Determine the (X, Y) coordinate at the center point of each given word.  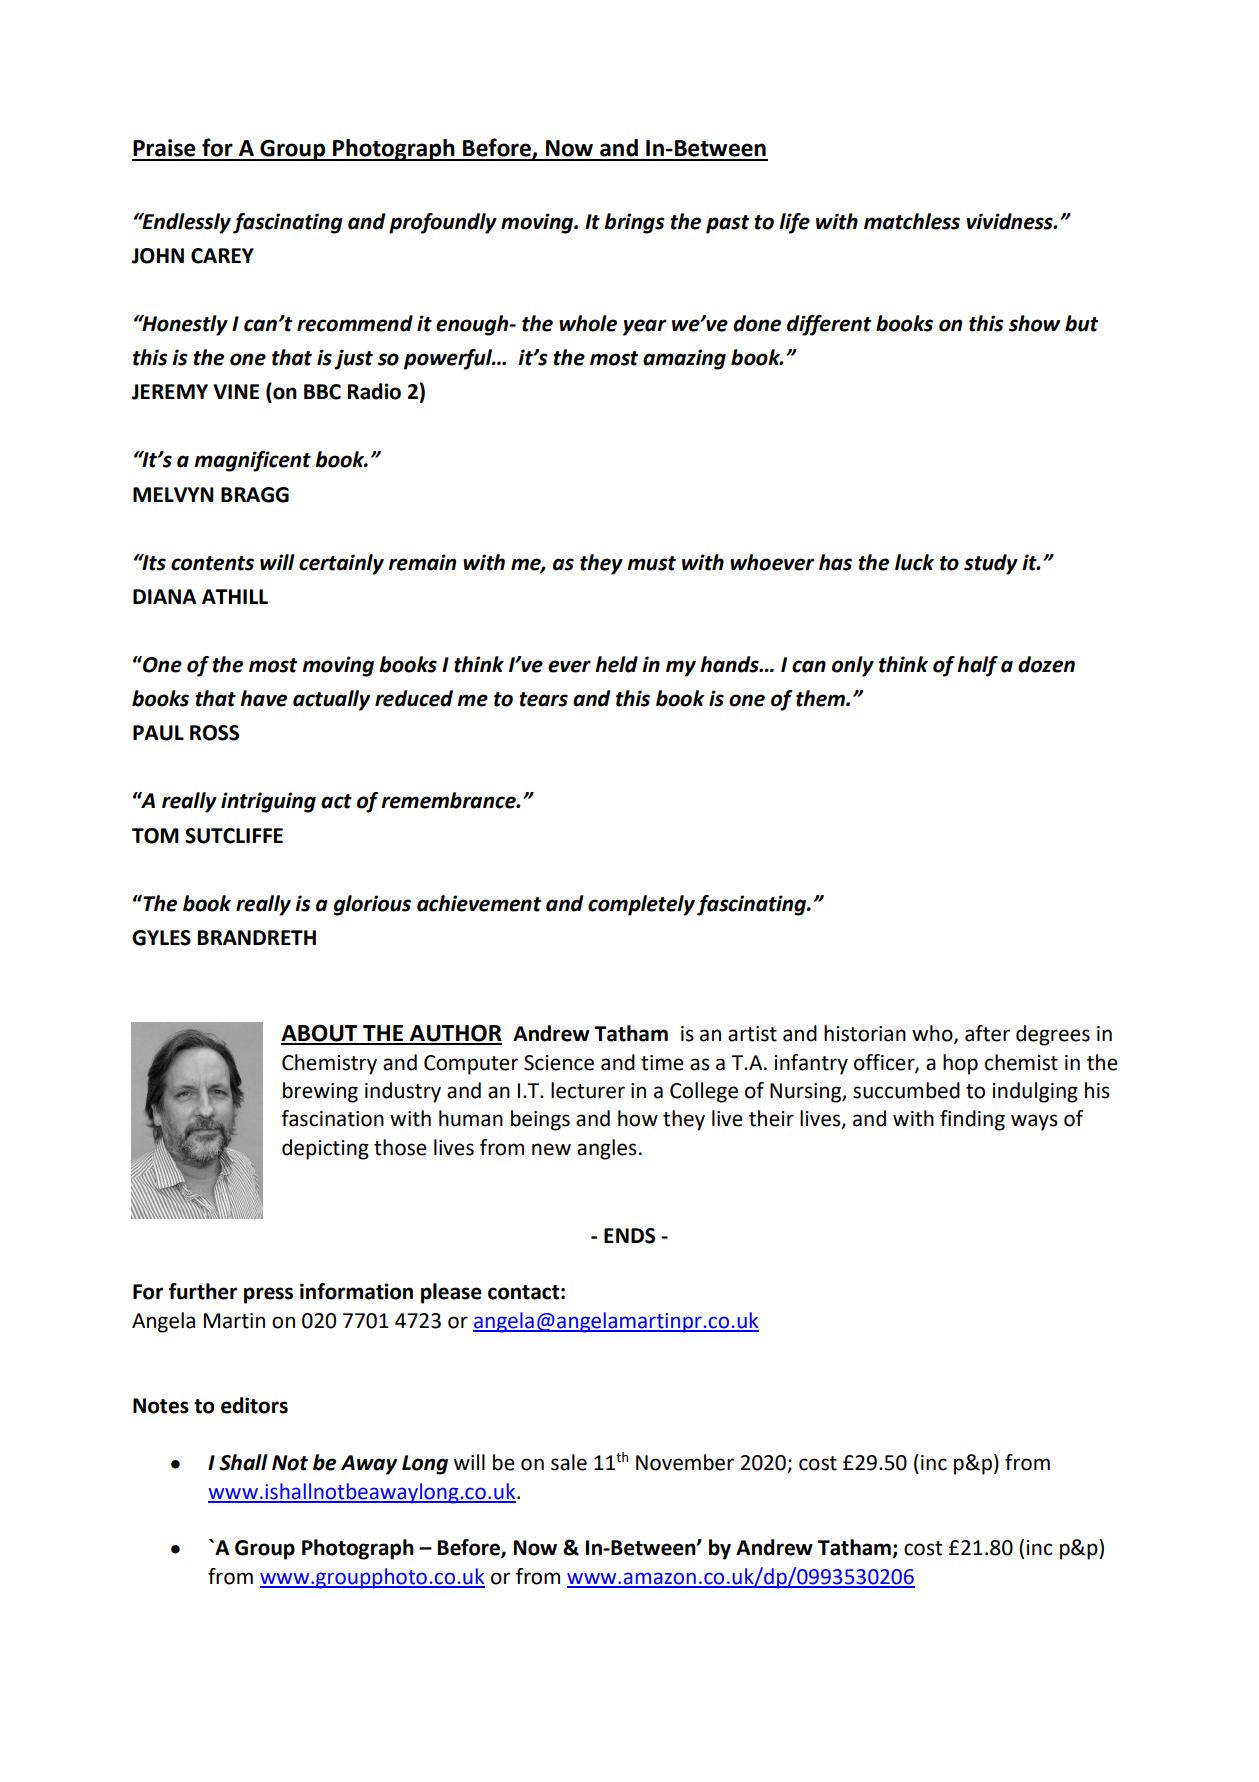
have (263, 698)
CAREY (222, 256)
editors (254, 1405)
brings (634, 223)
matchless (912, 221)
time (662, 1063)
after (987, 1033)
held (616, 664)
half (977, 666)
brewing (320, 1092)
